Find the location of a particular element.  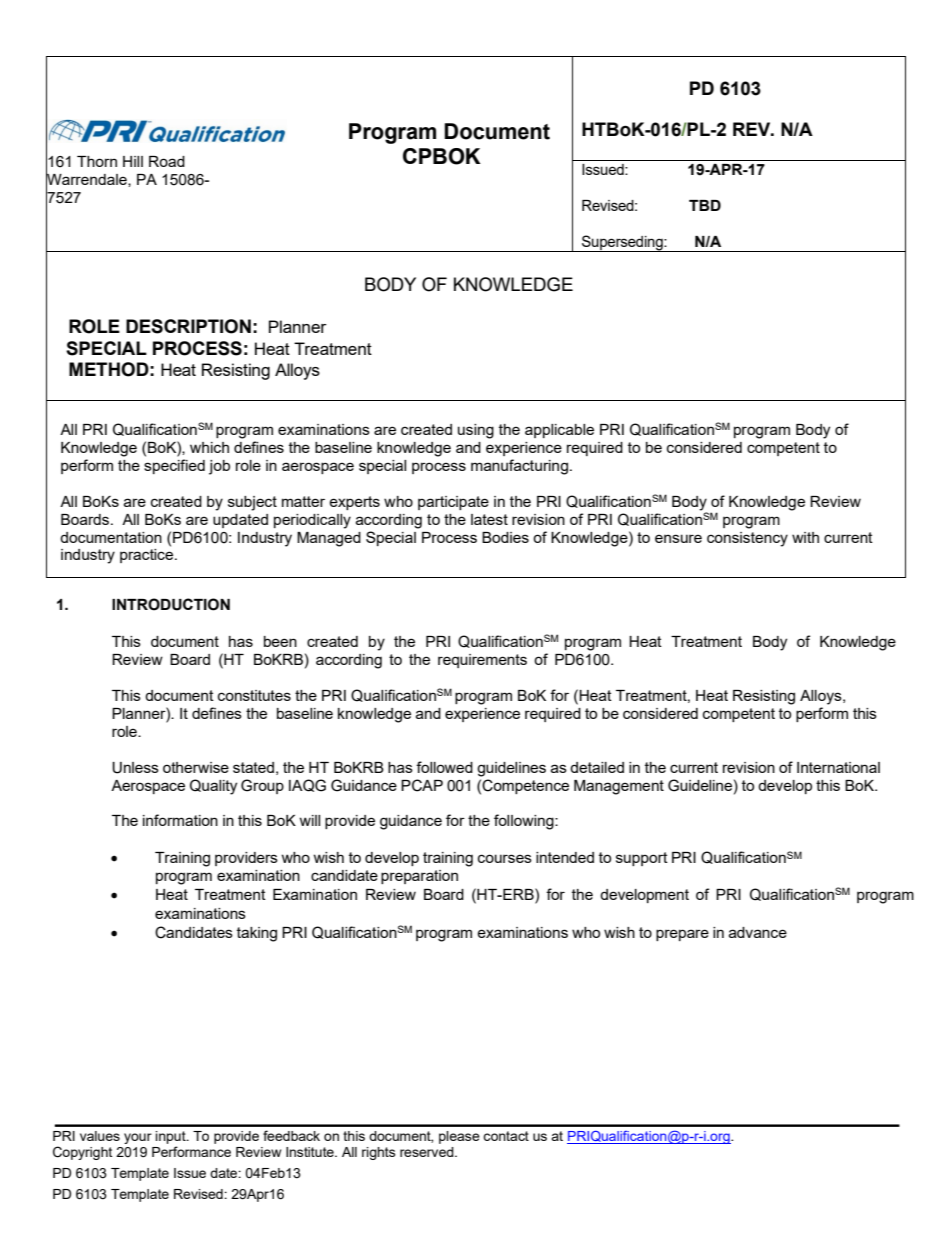

PCAP is located at coordinates (422, 785).
